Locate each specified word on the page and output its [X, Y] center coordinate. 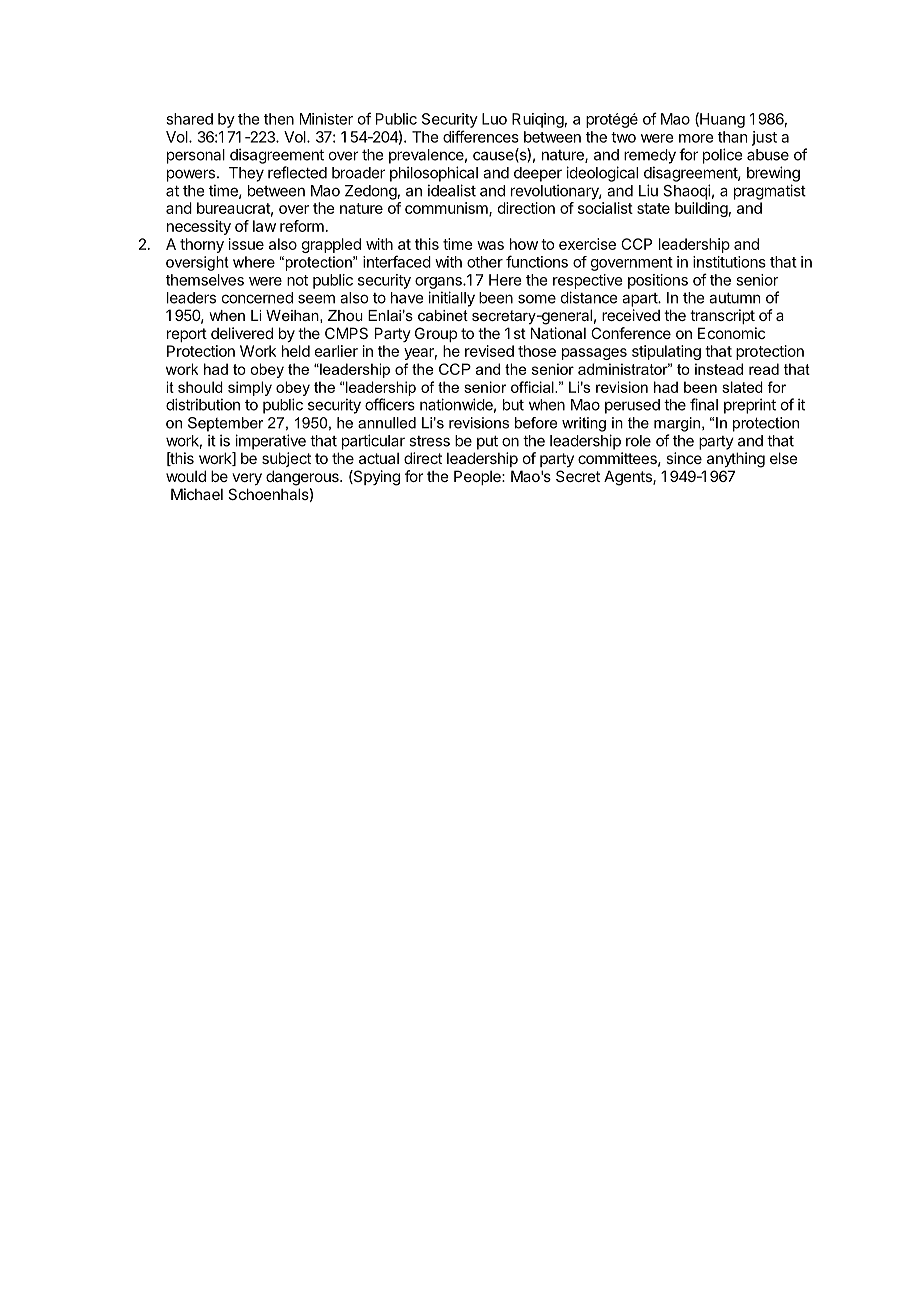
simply [250, 388]
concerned [257, 298]
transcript [722, 316]
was [490, 245]
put [487, 442]
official [533, 387]
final [704, 404]
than [732, 137]
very [247, 479]
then [279, 119]
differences [481, 136]
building [701, 209]
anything [736, 460]
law [264, 226]
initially [451, 299]
